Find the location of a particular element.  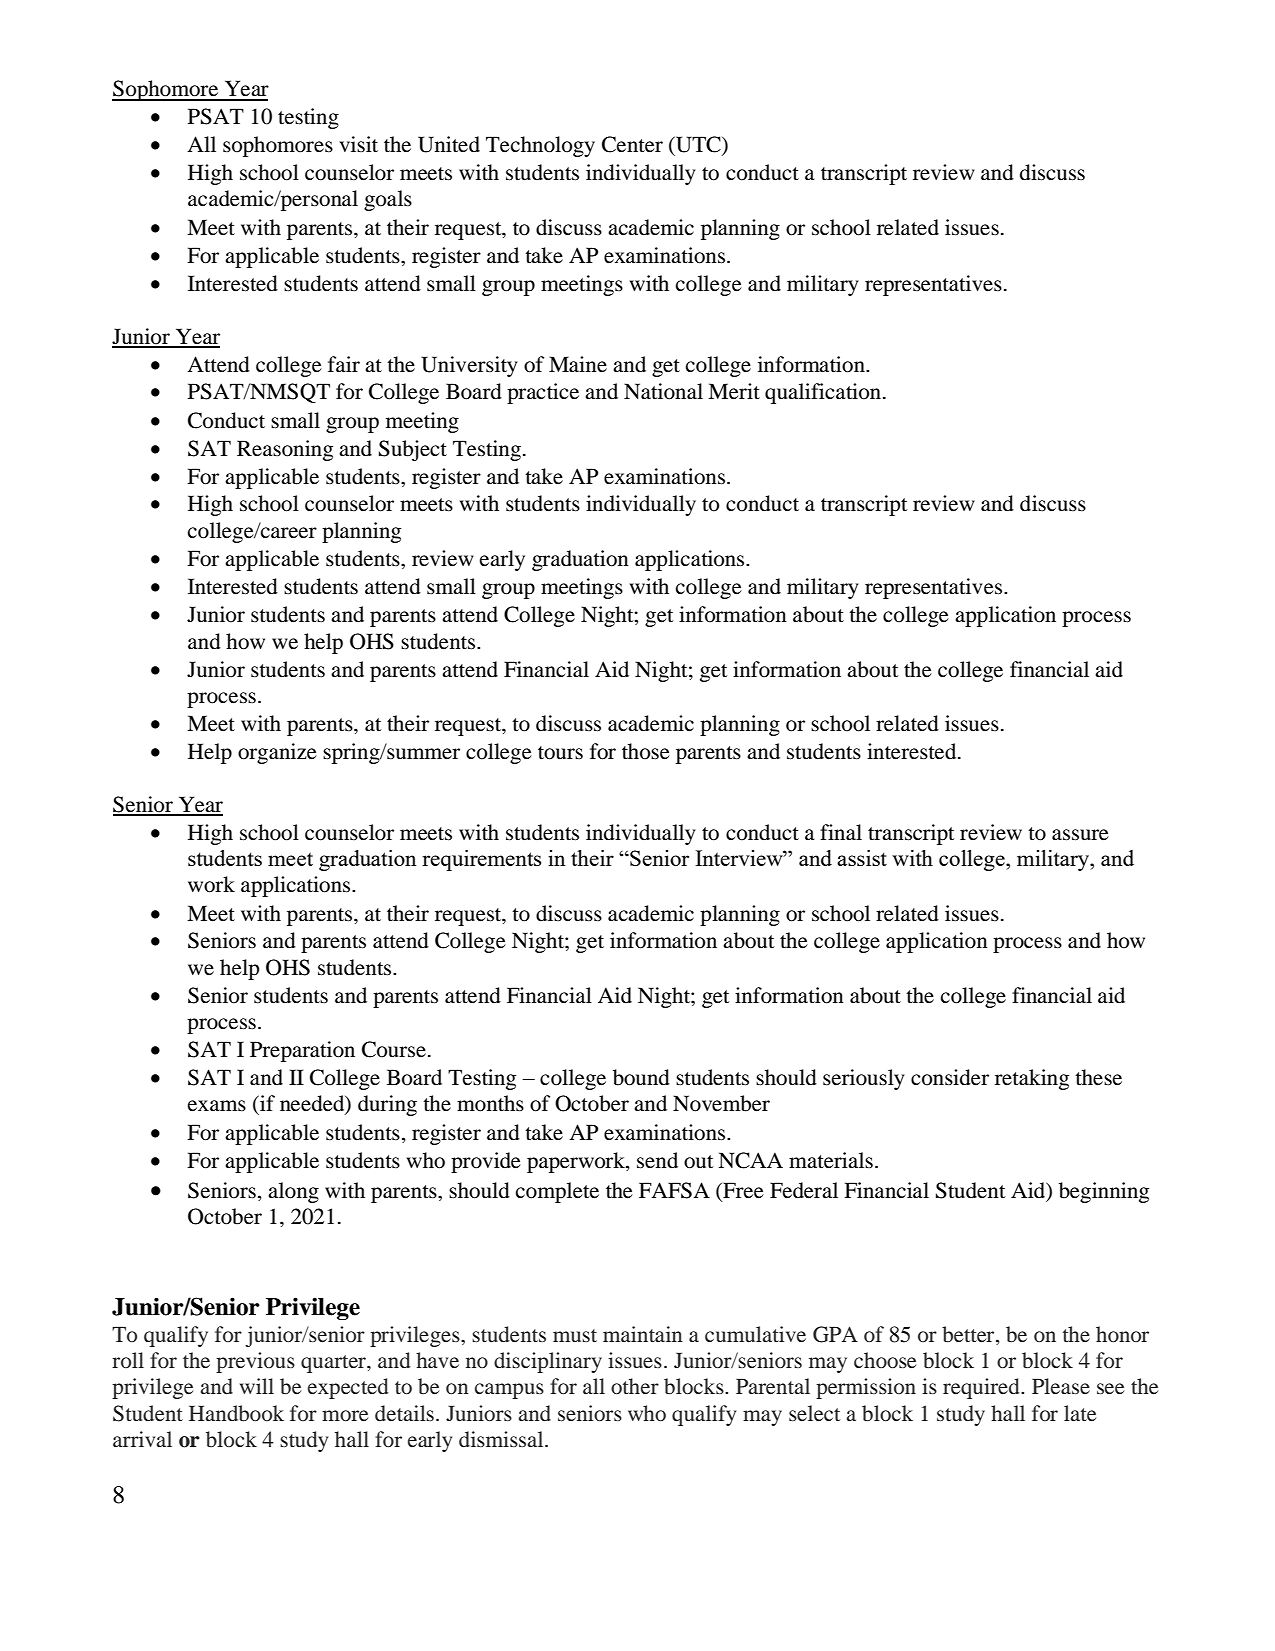

Handbook is located at coordinates (236, 1413).
